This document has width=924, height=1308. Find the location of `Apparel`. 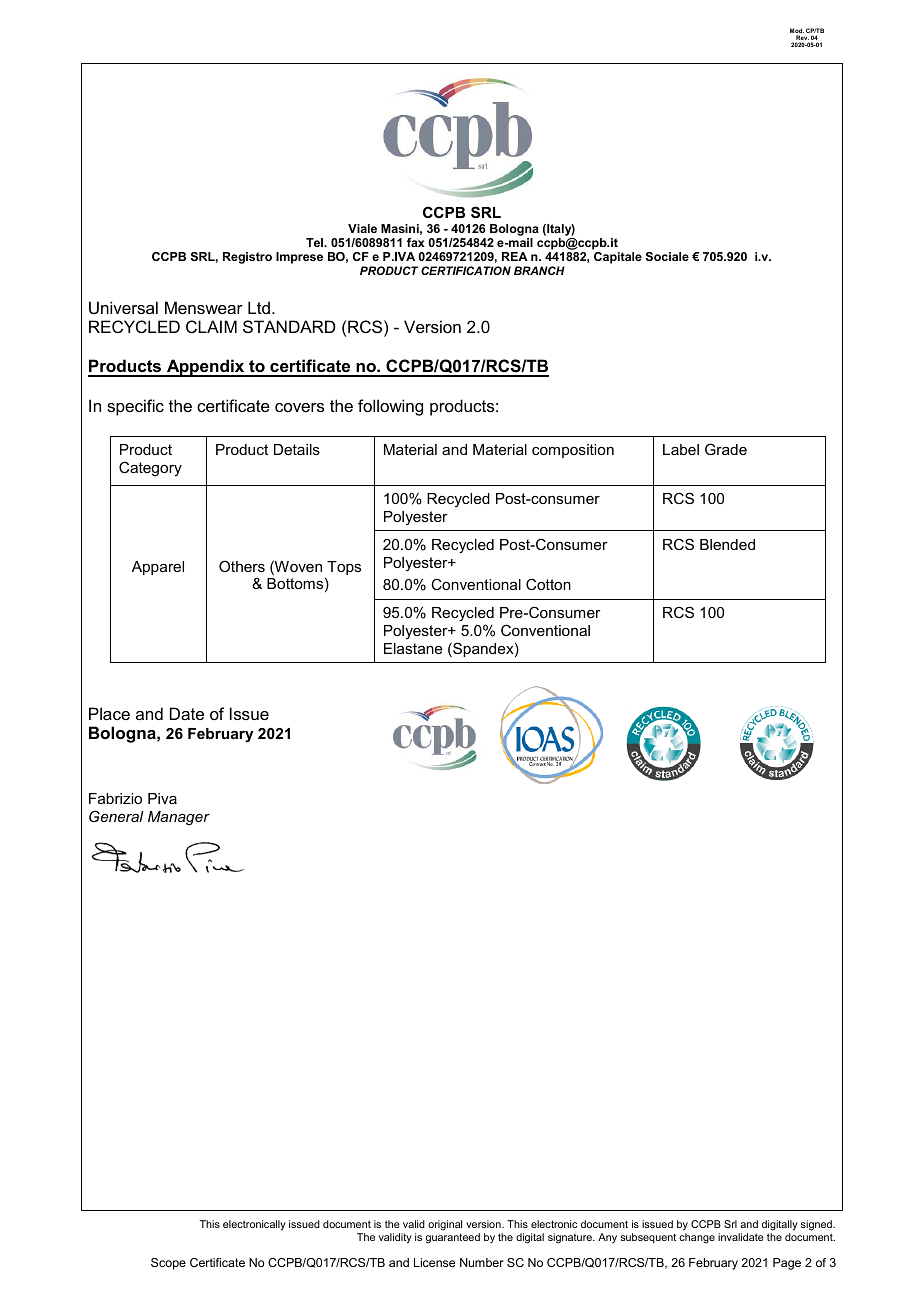

Apparel is located at coordinates (158, 568).
